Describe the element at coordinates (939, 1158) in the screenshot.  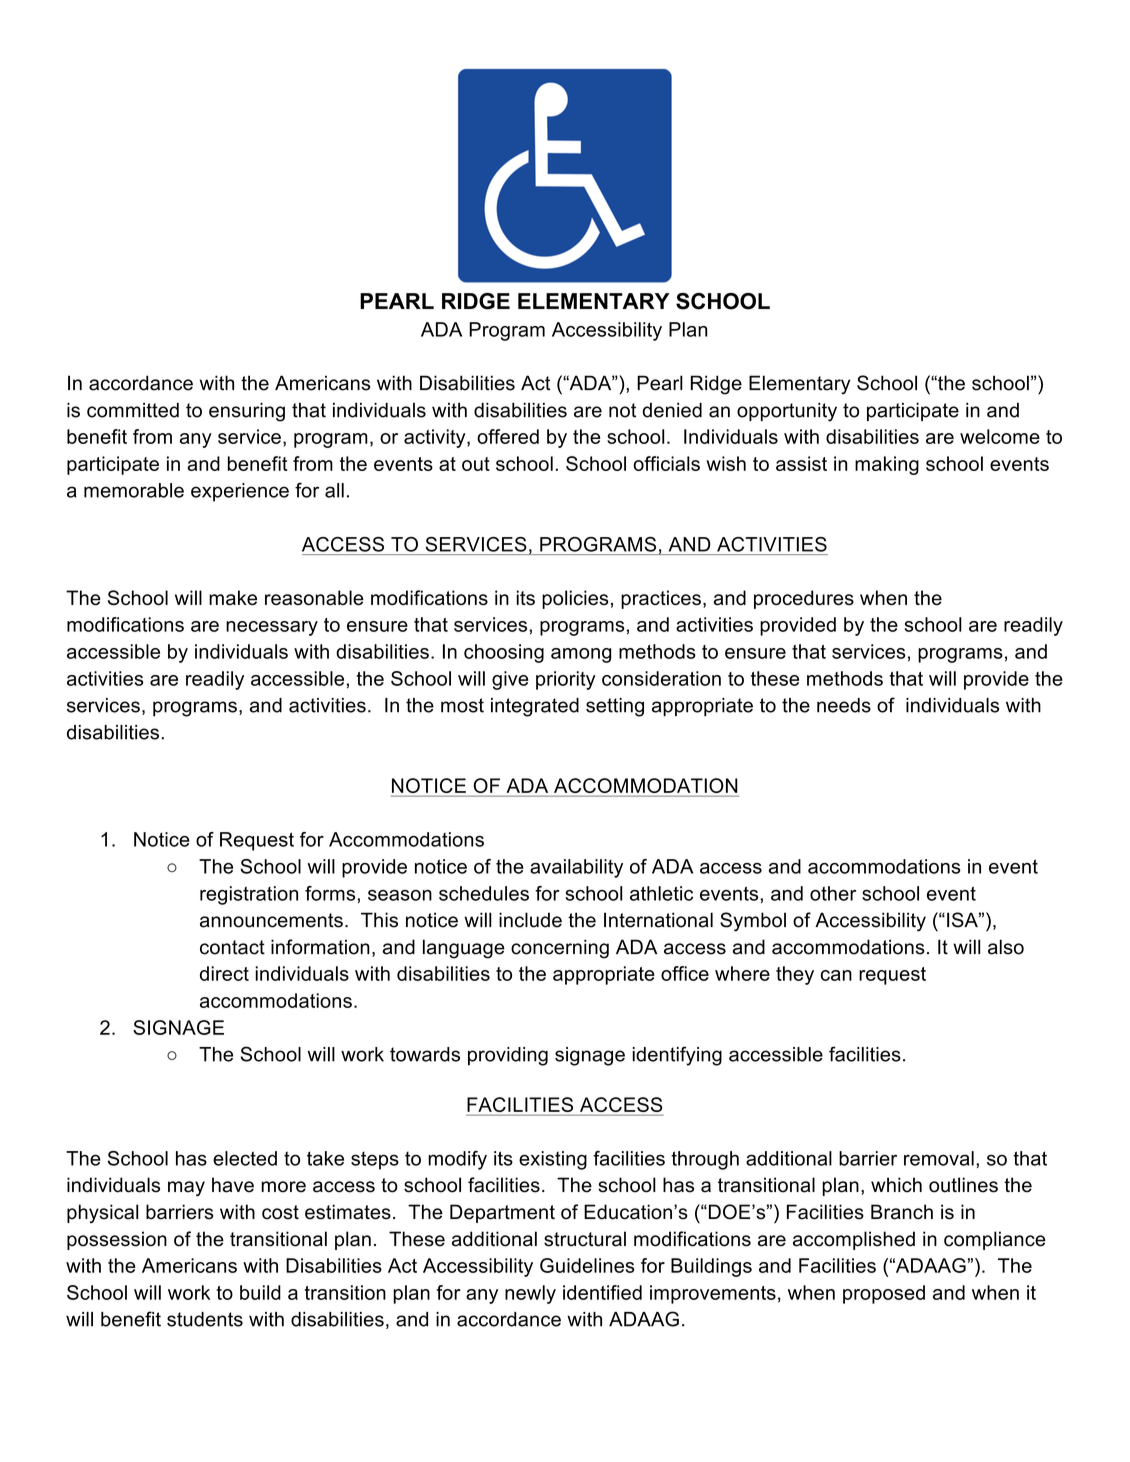
I see `removal` at that location.
